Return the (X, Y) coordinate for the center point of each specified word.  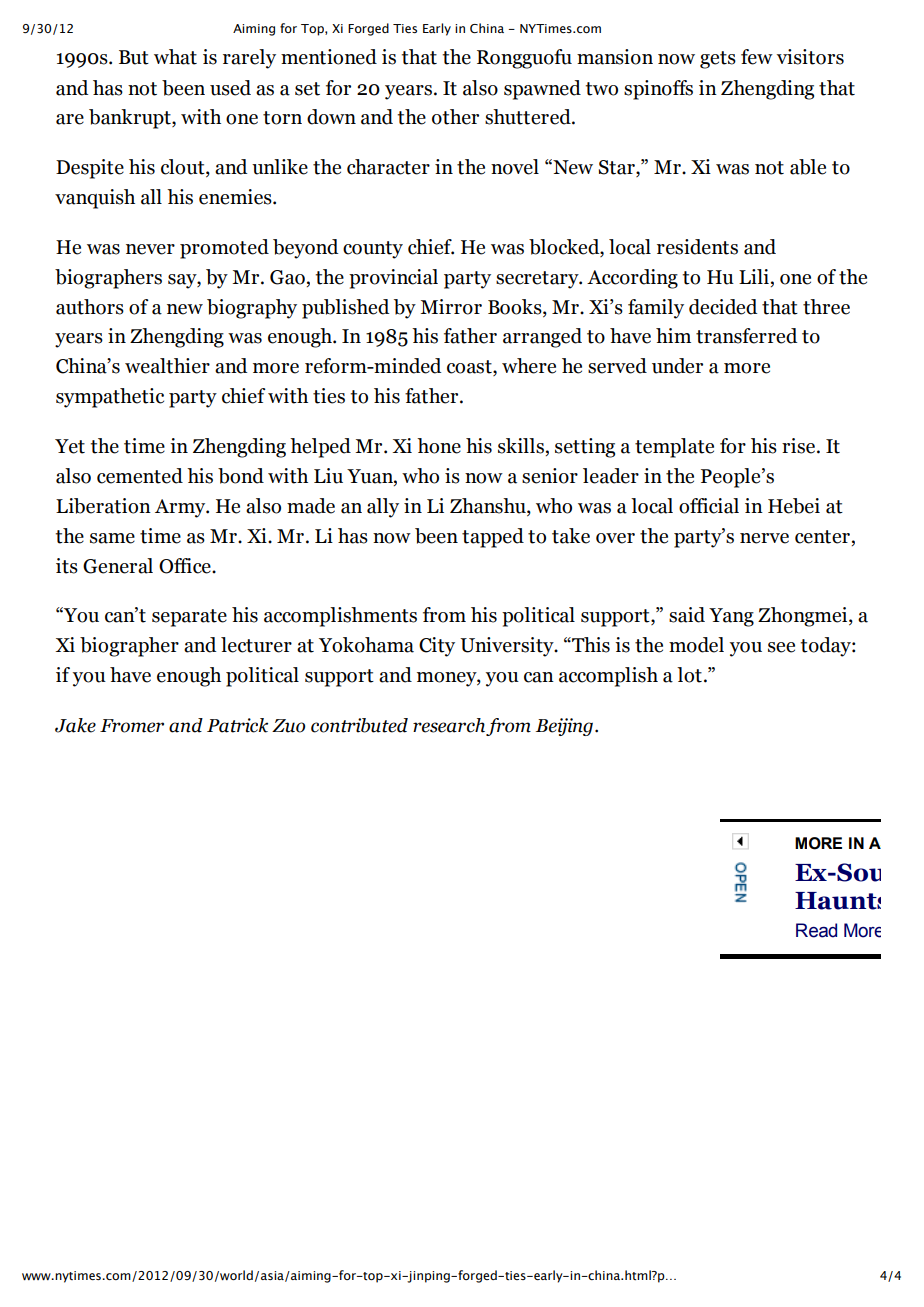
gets (718, 60)
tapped (493, 538)
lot (689, 675)
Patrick (237, 725)
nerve (764, 538)
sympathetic (110, 398)
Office (186, 566)
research (449, 725)
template (674, 448)
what (175, 57)
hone (439, 446)
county (373, 250)
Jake (75, 725)
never (150, 249)
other (455, 117)
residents (697, 247)
